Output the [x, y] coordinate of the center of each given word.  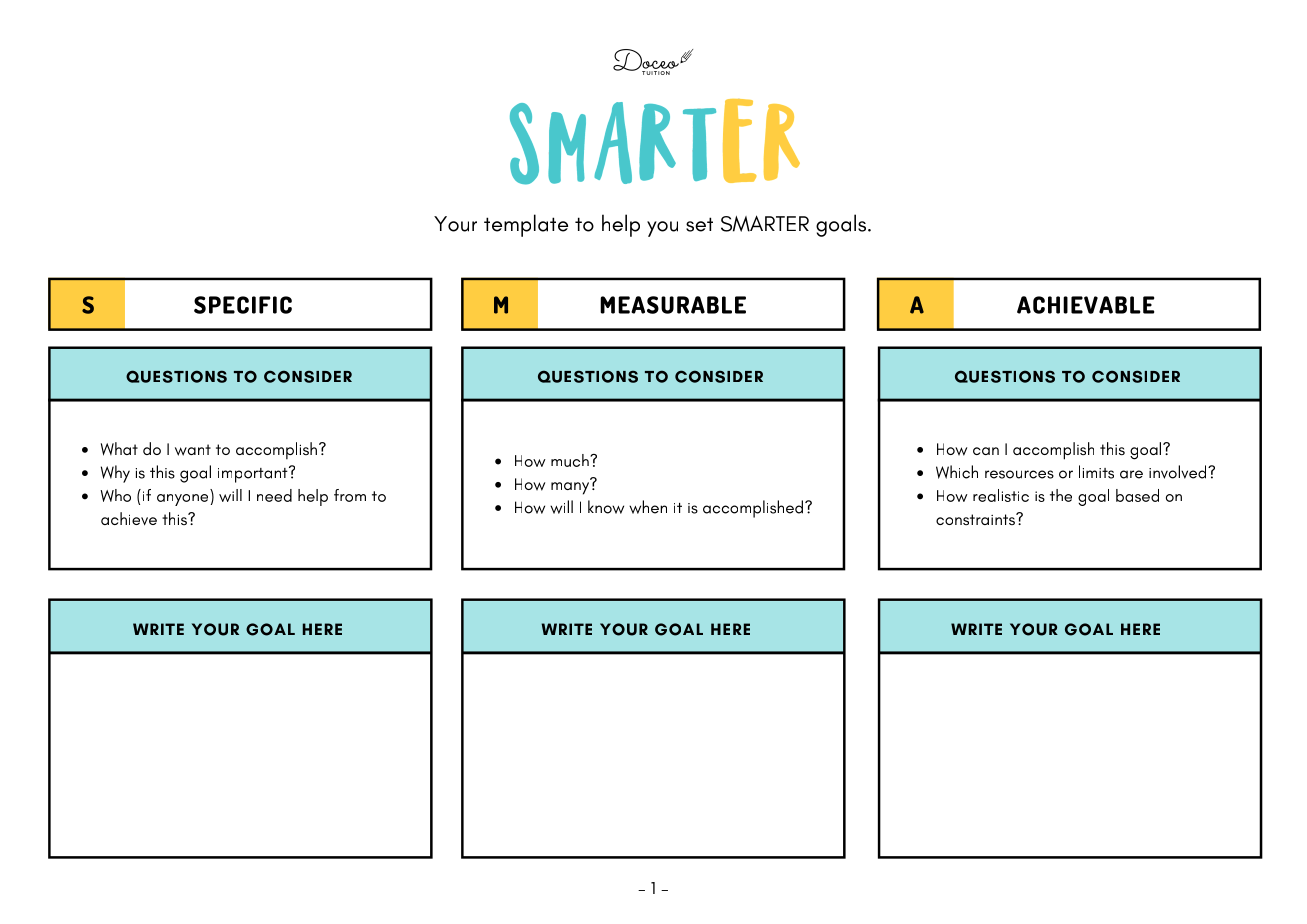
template [526, 225]
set [699, 224]
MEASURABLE [673, 305]
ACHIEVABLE [1085, 305]
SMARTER [765, 223]
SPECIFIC [243, 305]
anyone [182, 500]
